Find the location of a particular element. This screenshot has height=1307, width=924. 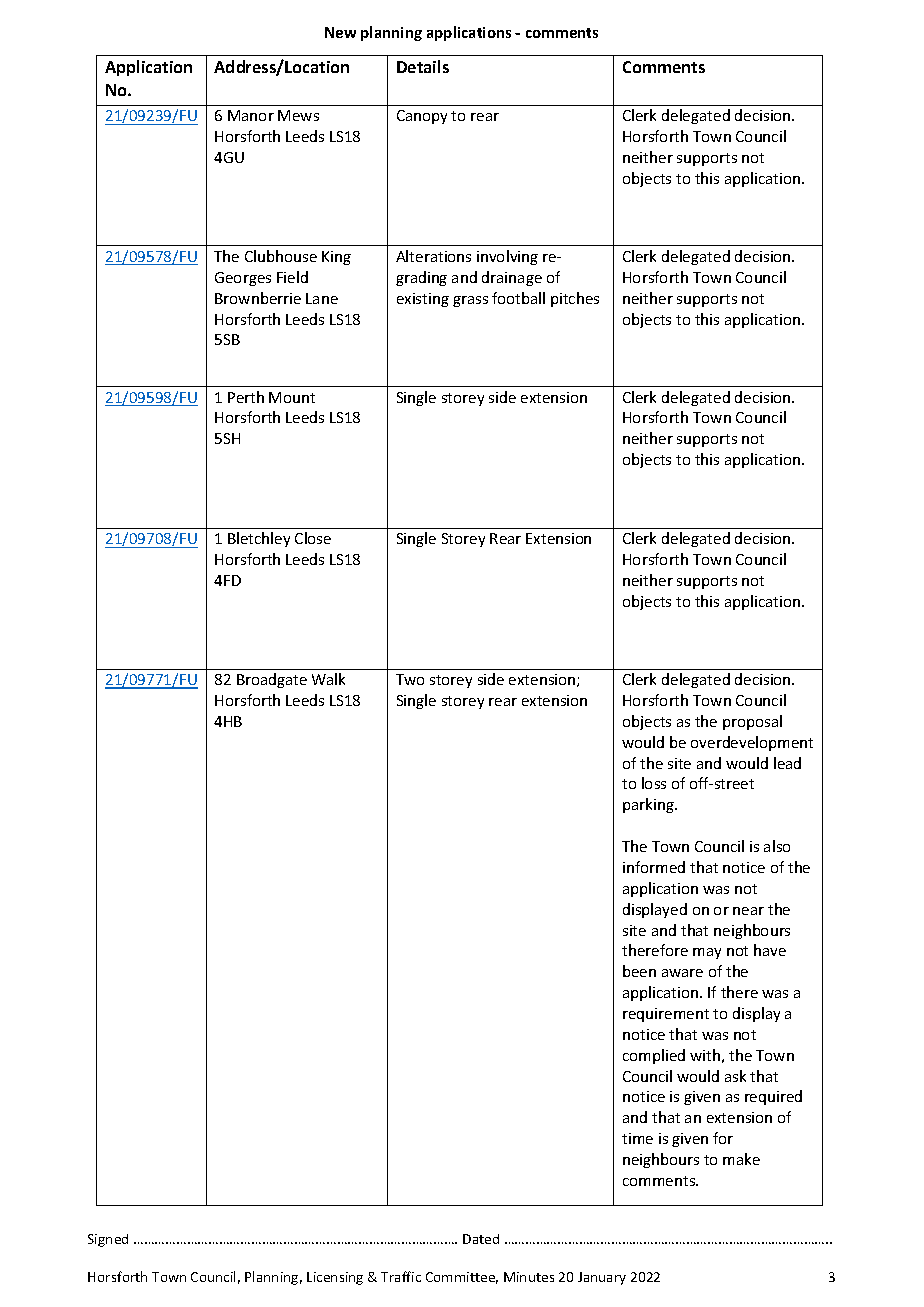

pitches is located at coordinates (575, 299).
